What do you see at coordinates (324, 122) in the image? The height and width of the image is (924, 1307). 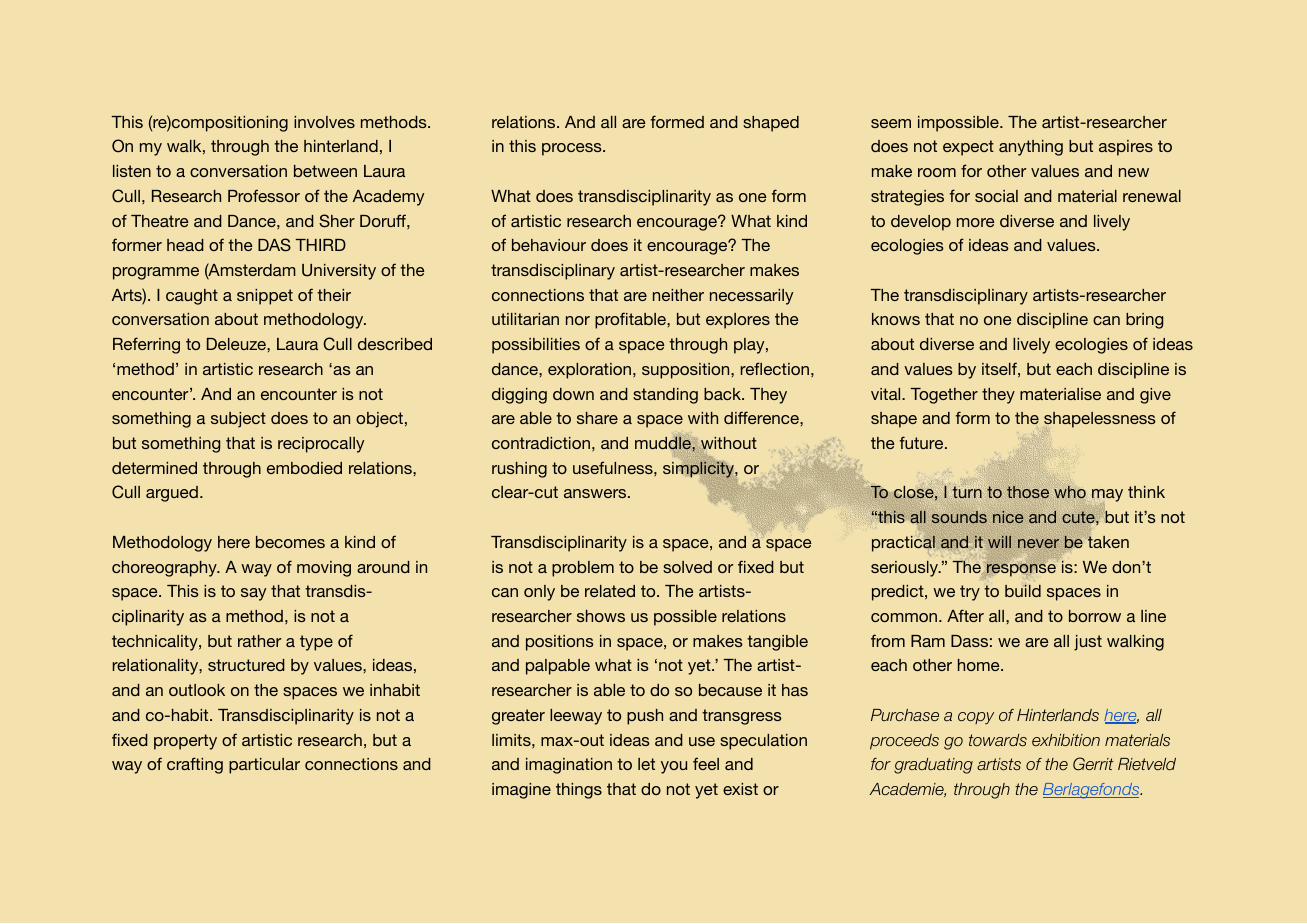 I see `involves` at bounding box center [324, 122].
